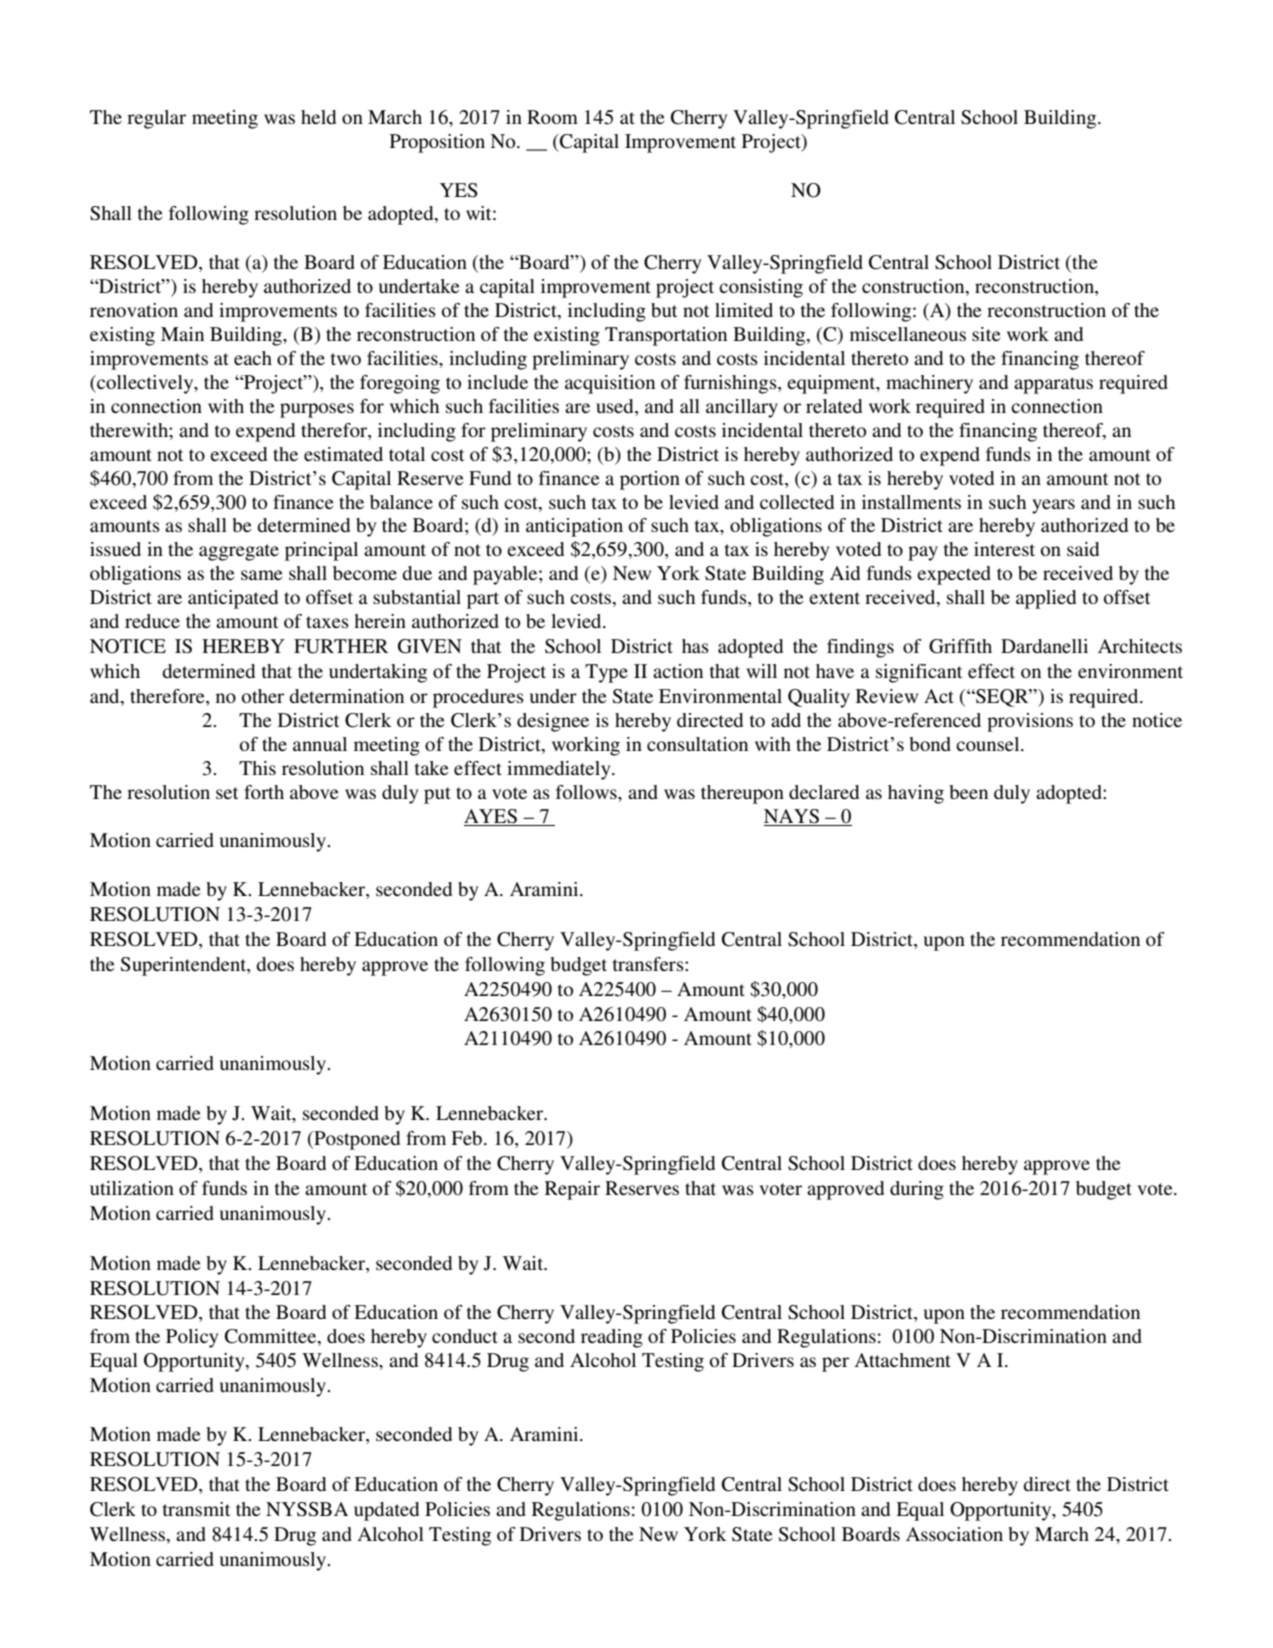 This screenshot has width=1273, height=1648. Describe the element at coordinates (264, 792) in the screenshot. I see `forth` at that location.
